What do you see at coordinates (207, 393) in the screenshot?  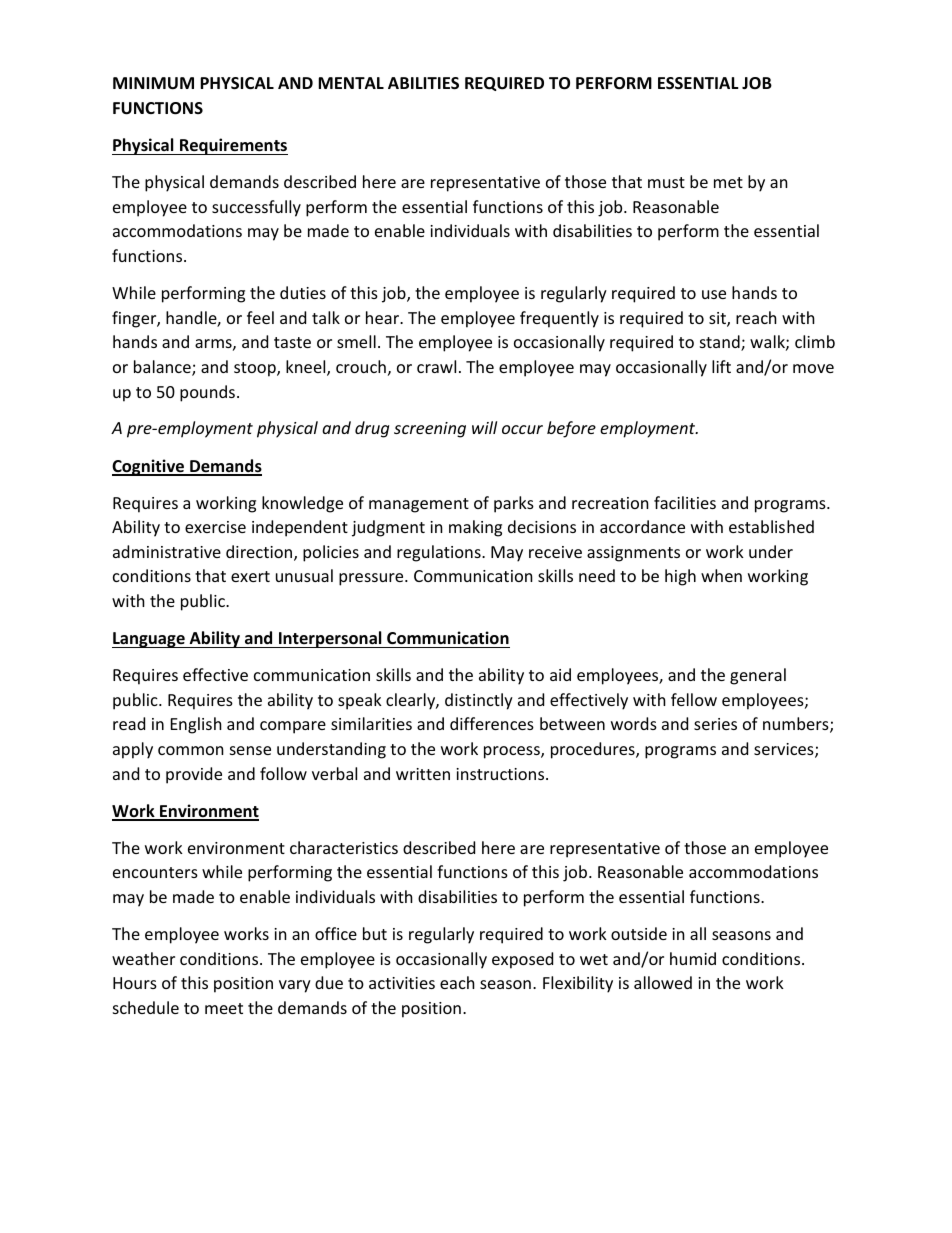 I see `pounds` at bounding box center [207, 393].
